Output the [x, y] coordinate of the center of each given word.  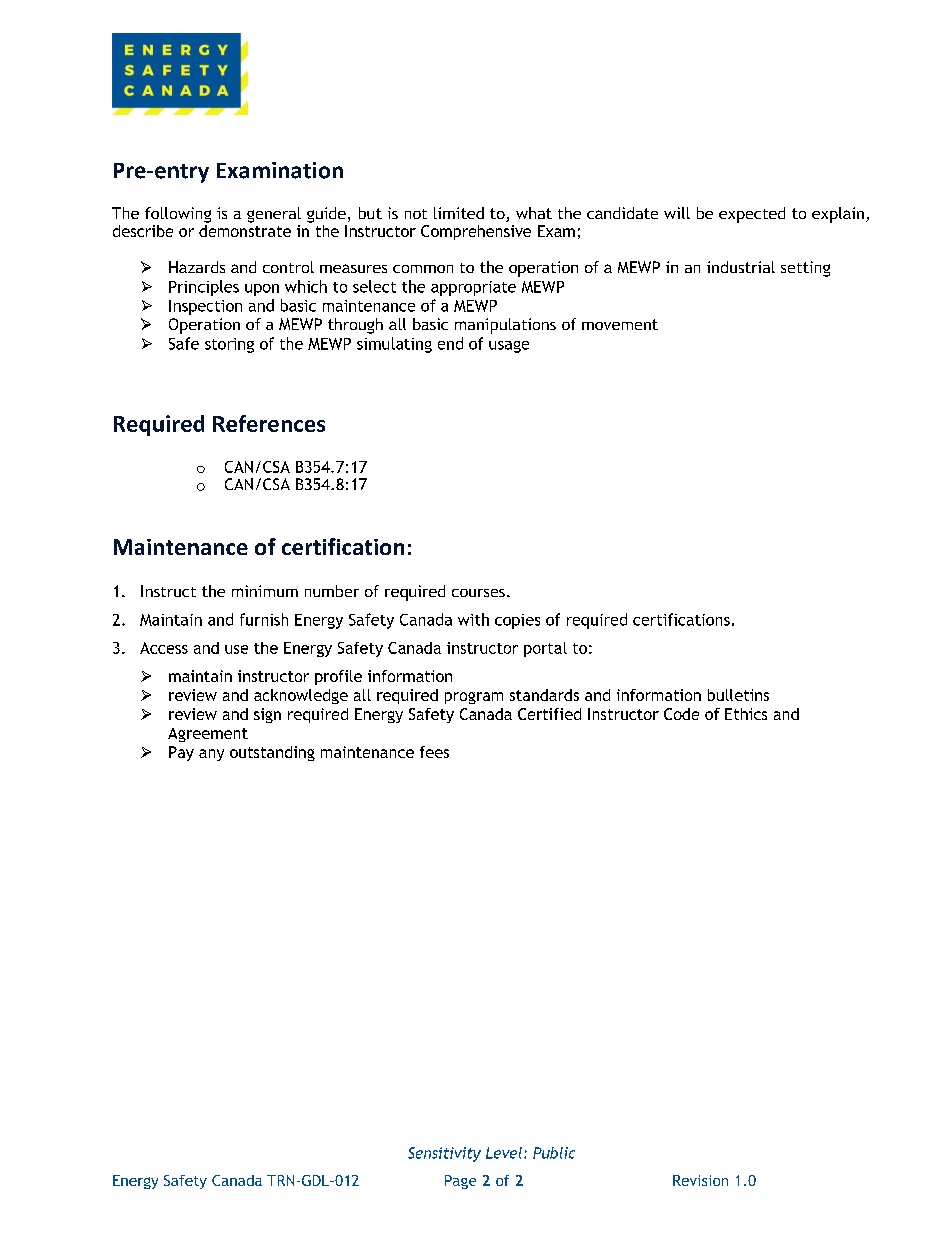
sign [267, 715]
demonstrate [245, 229]
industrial [741, 267]
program [474, 698]
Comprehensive [476, 232]
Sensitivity [444, 1154]
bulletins [738, 695]
